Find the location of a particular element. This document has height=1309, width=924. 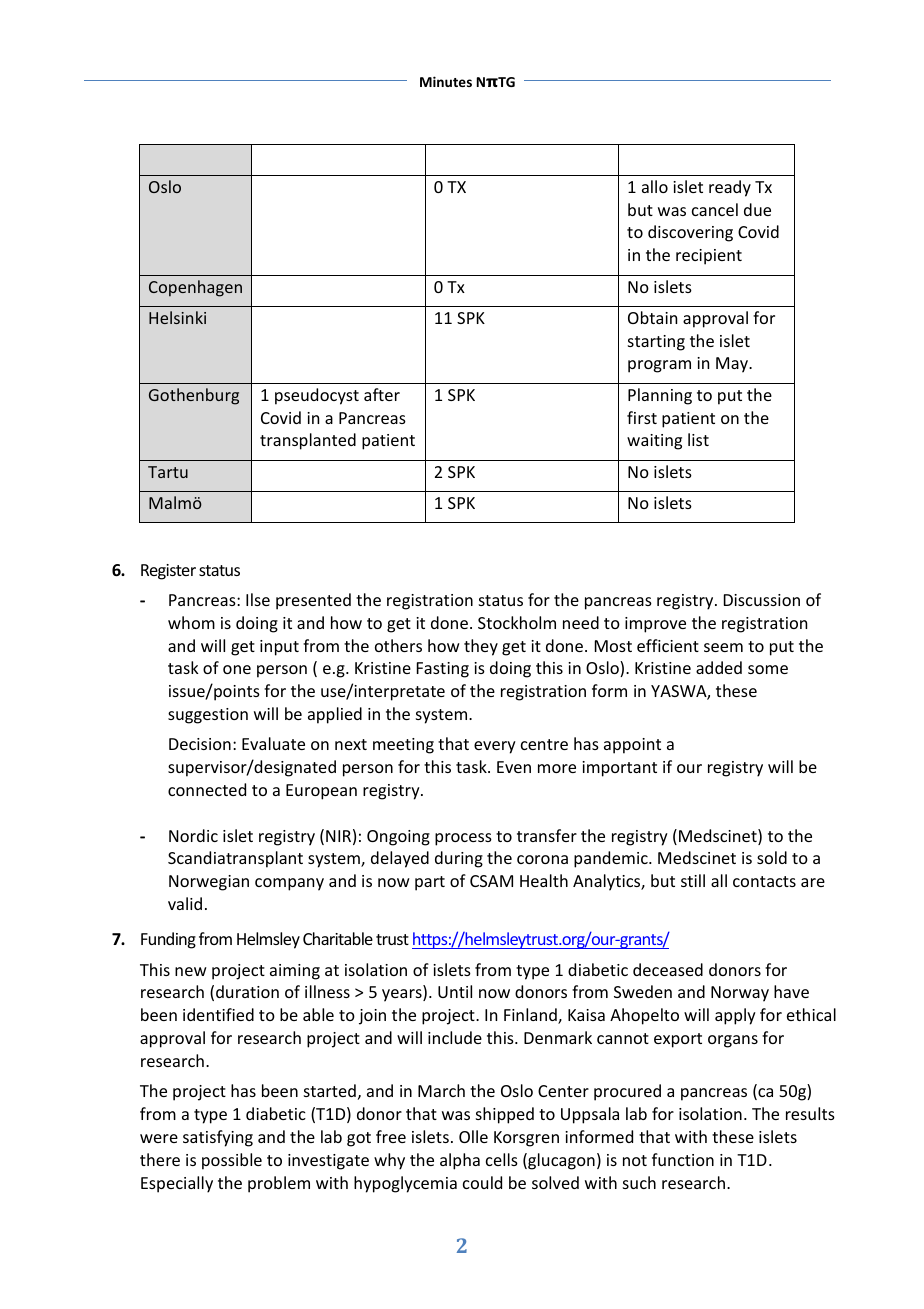

possible is located at coordinates (232, 1161).
